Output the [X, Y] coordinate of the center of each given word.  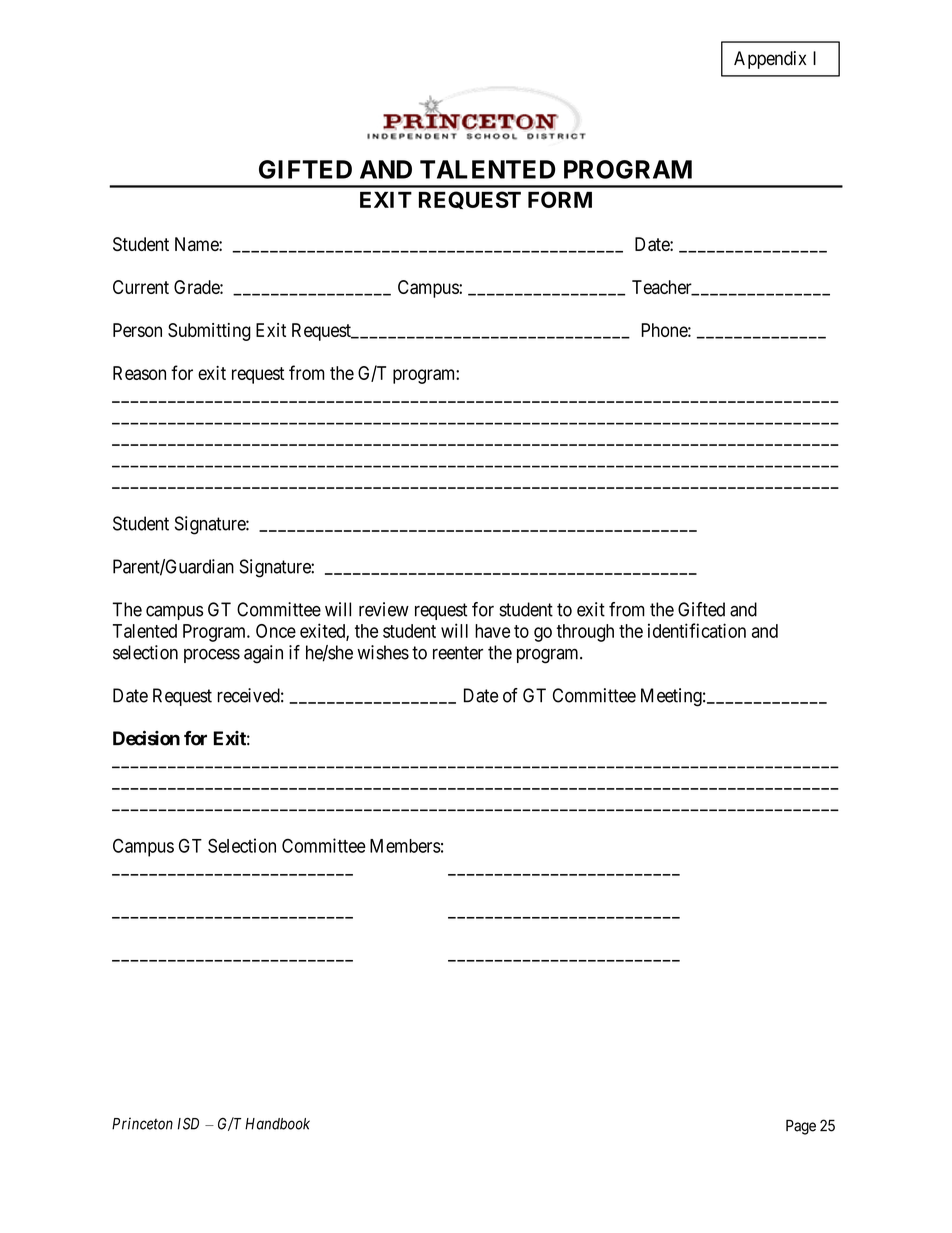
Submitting [209, 332]
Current [141, 287]
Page [801, 1127]
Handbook [277, 1124]
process [212, 656]
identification [697, 630]
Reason [139, 373]
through [585, 633]
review [384, 609]
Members [405, 846]
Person [137, 330]
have [492, 631]
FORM [560, 199]
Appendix [770, 60]
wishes [383, 652]
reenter [458, 653]
